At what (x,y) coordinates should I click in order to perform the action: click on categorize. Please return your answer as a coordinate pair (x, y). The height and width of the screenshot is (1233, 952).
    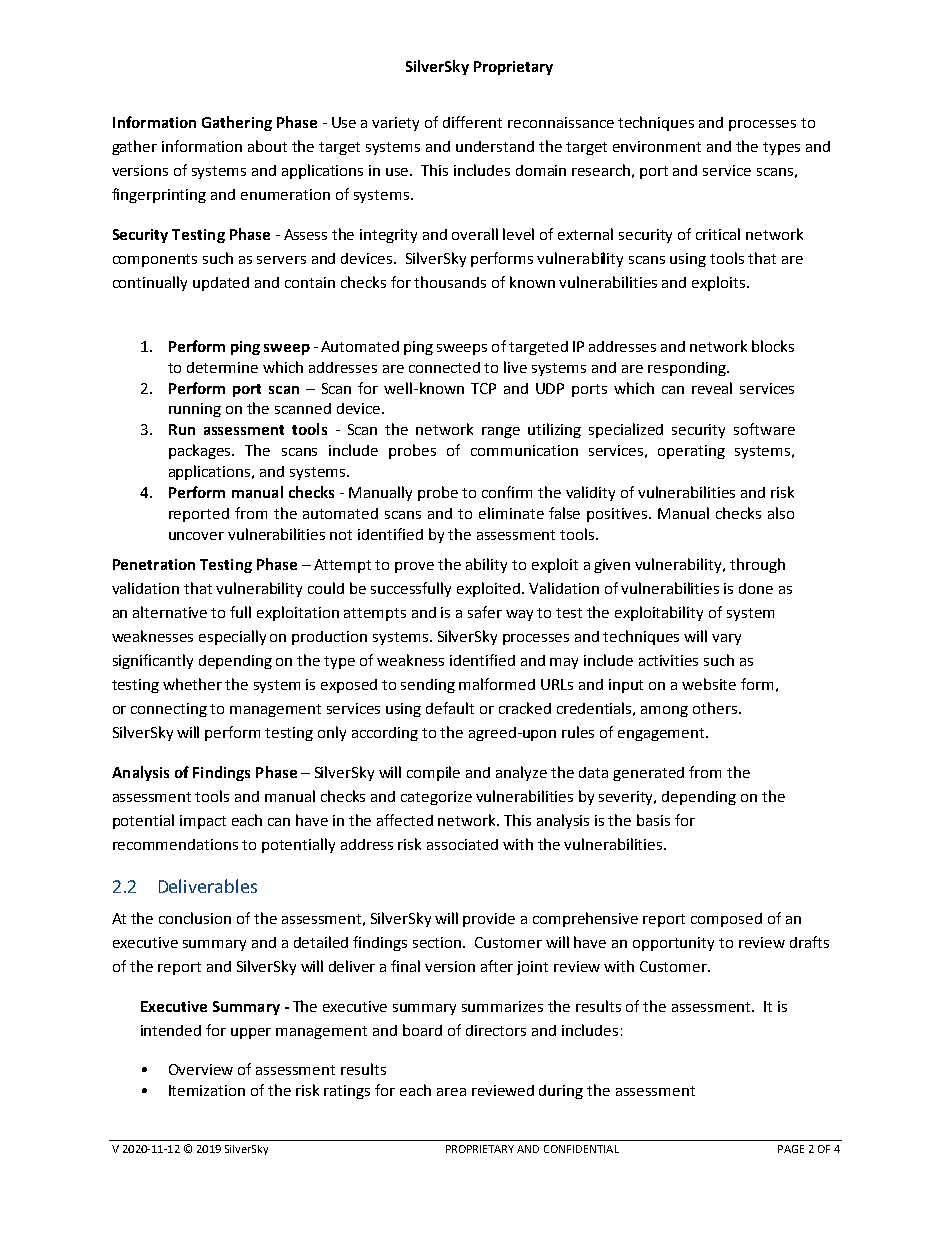
    Looking at the image, I should click on (436, 798).
